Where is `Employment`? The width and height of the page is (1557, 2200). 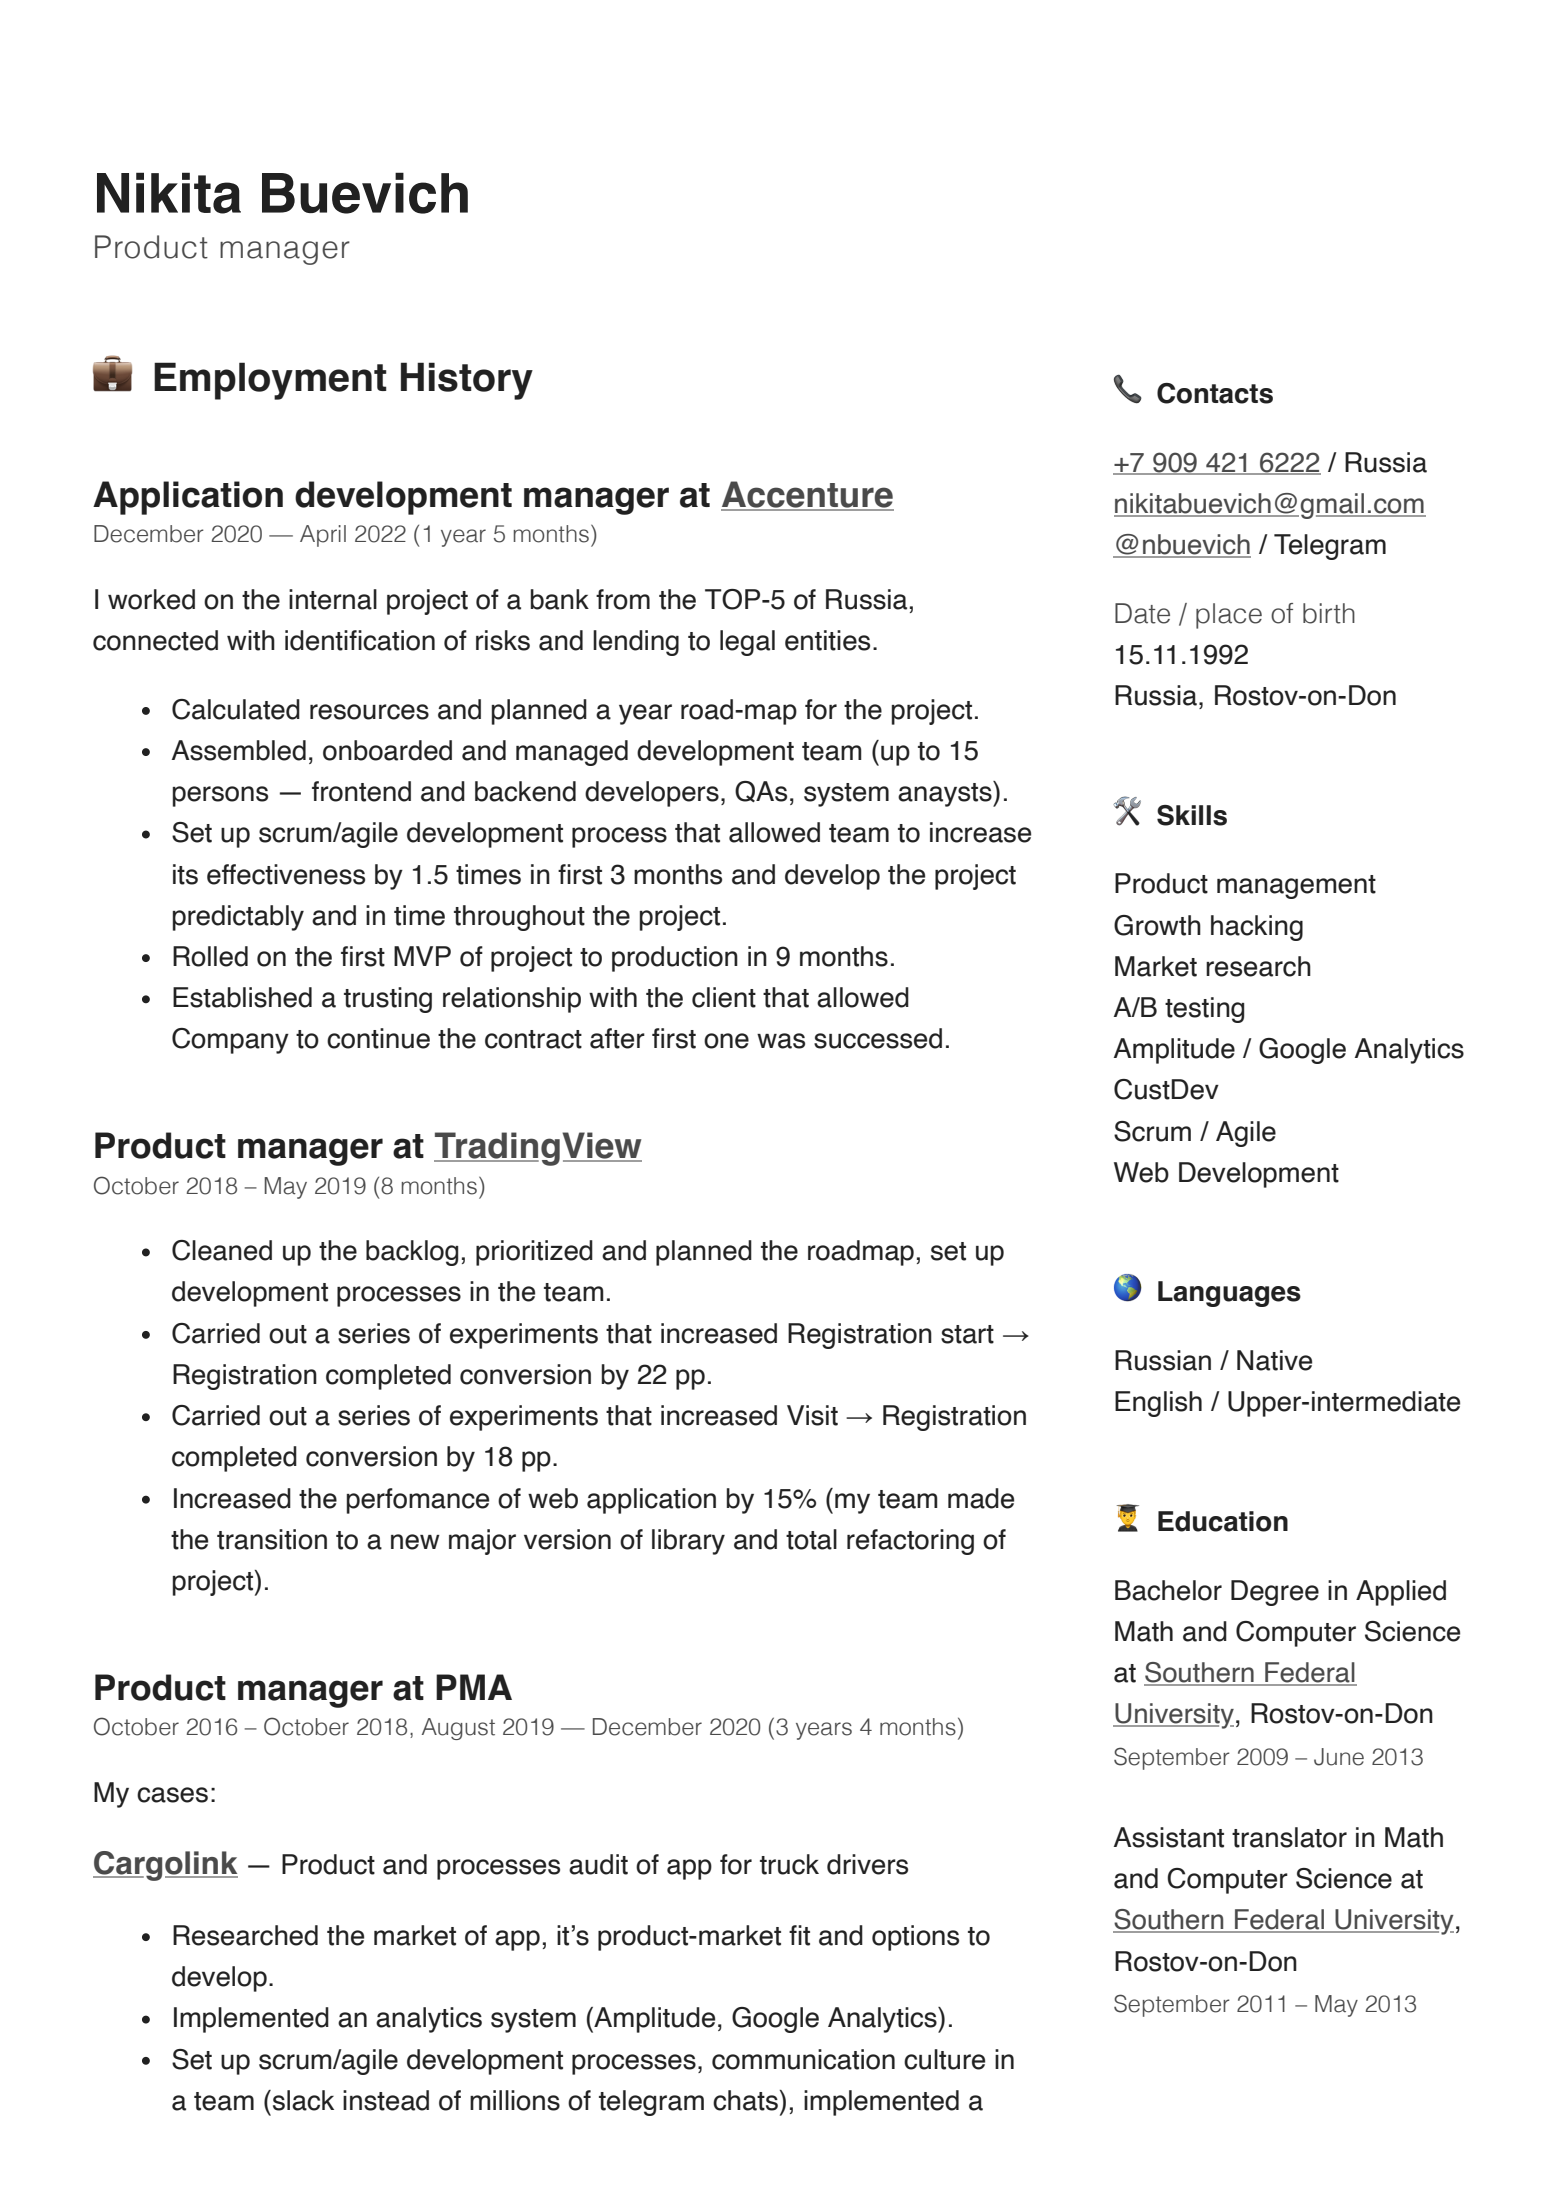 Employment is located at coordinates (270, 381).
